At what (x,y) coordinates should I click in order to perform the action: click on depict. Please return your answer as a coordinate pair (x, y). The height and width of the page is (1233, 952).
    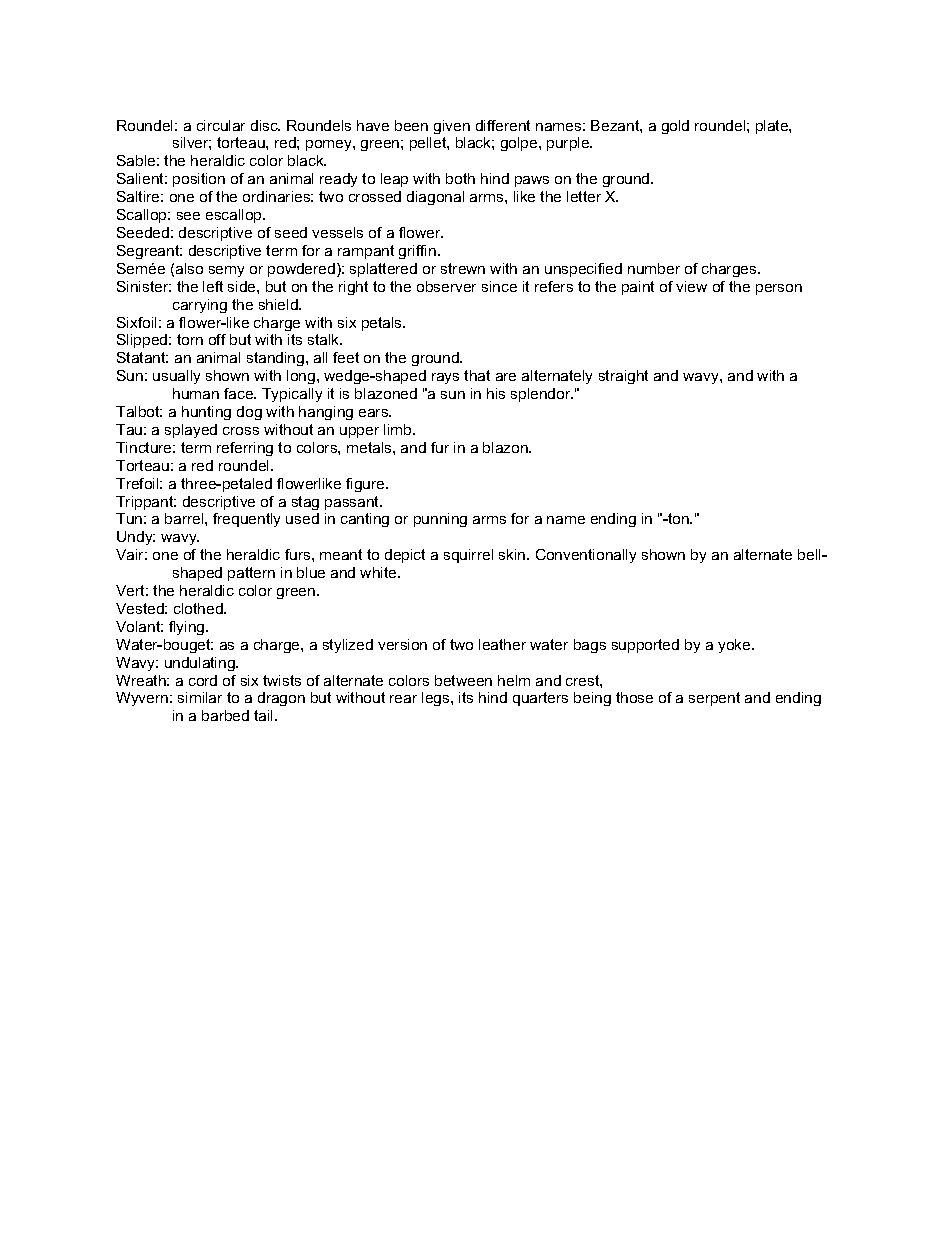
    Looking at the image, I should click on (405, 556).
